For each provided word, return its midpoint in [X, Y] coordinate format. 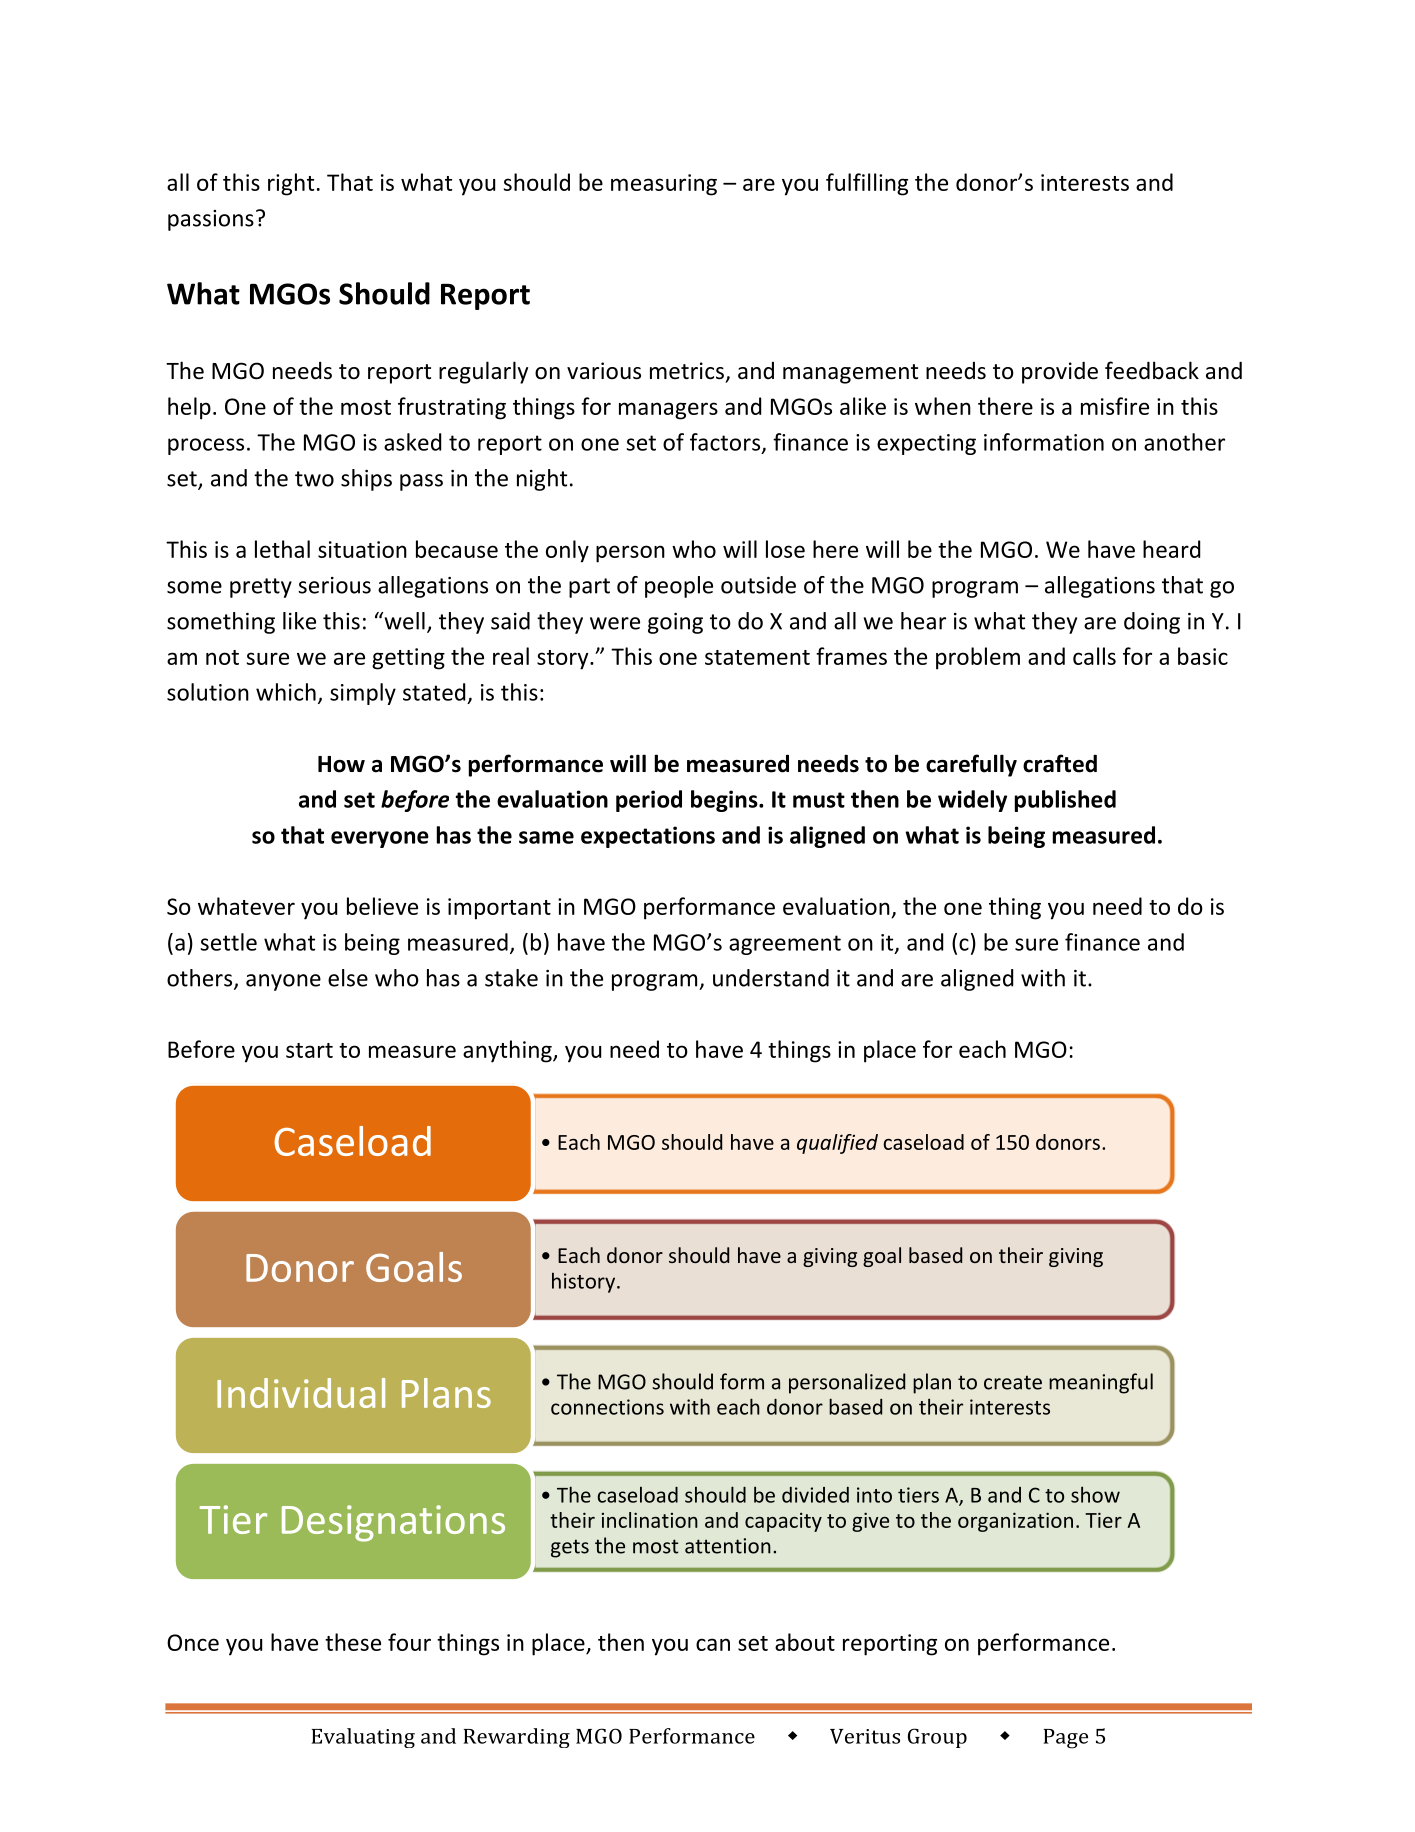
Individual [301, 1393]
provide [1060, 372]
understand [771, 978]
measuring [664, 185]
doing [1152, 623]
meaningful [1101, 1383]
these [353, 1642]
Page [1065, 1739]
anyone [283, 982]
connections [607, 1407]
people [679, 587]
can [713, 1644]
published [1065, 801]
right [291, 184]
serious [334, 585]
